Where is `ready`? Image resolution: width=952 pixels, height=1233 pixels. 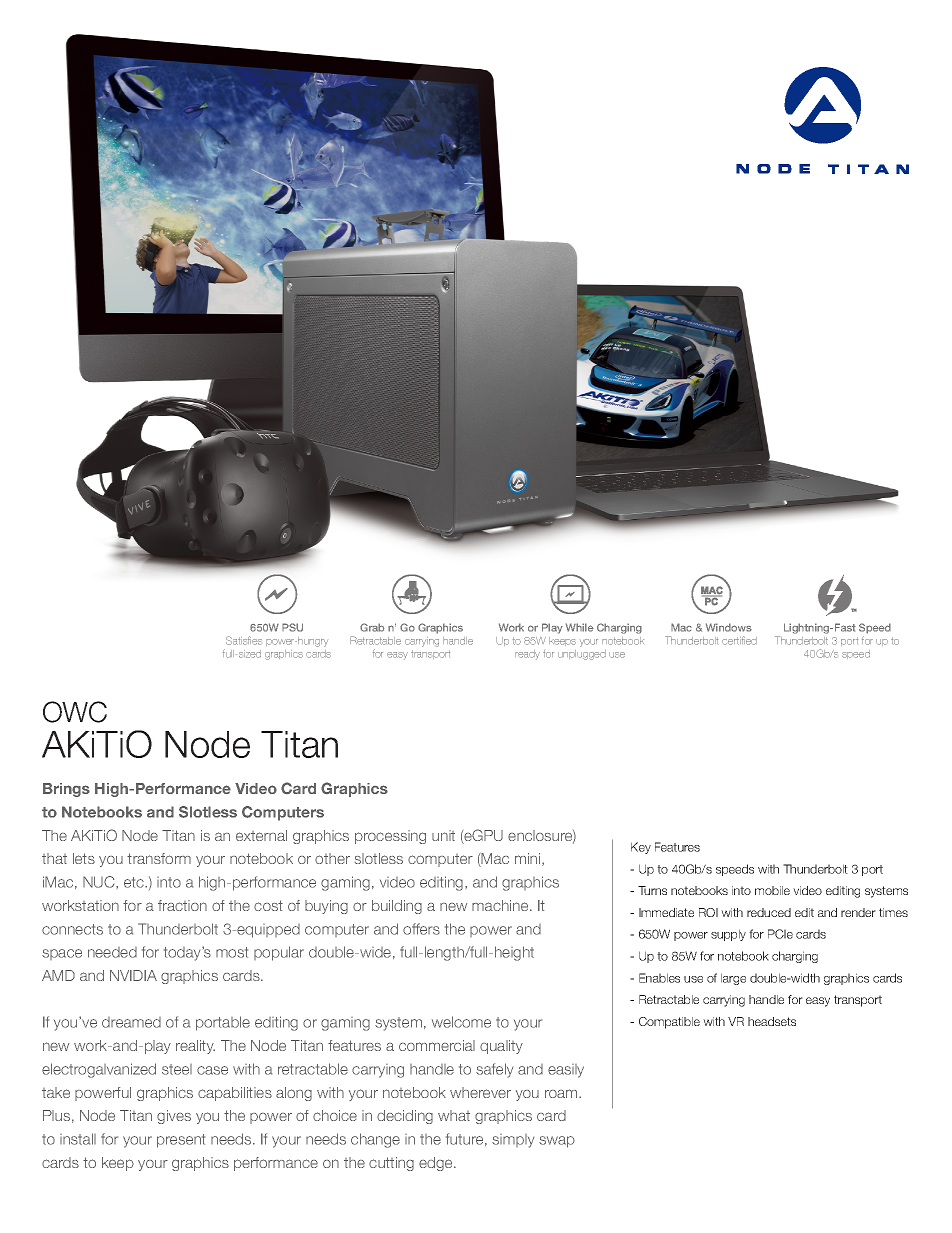
ready is located at coordinates (527, 655).
